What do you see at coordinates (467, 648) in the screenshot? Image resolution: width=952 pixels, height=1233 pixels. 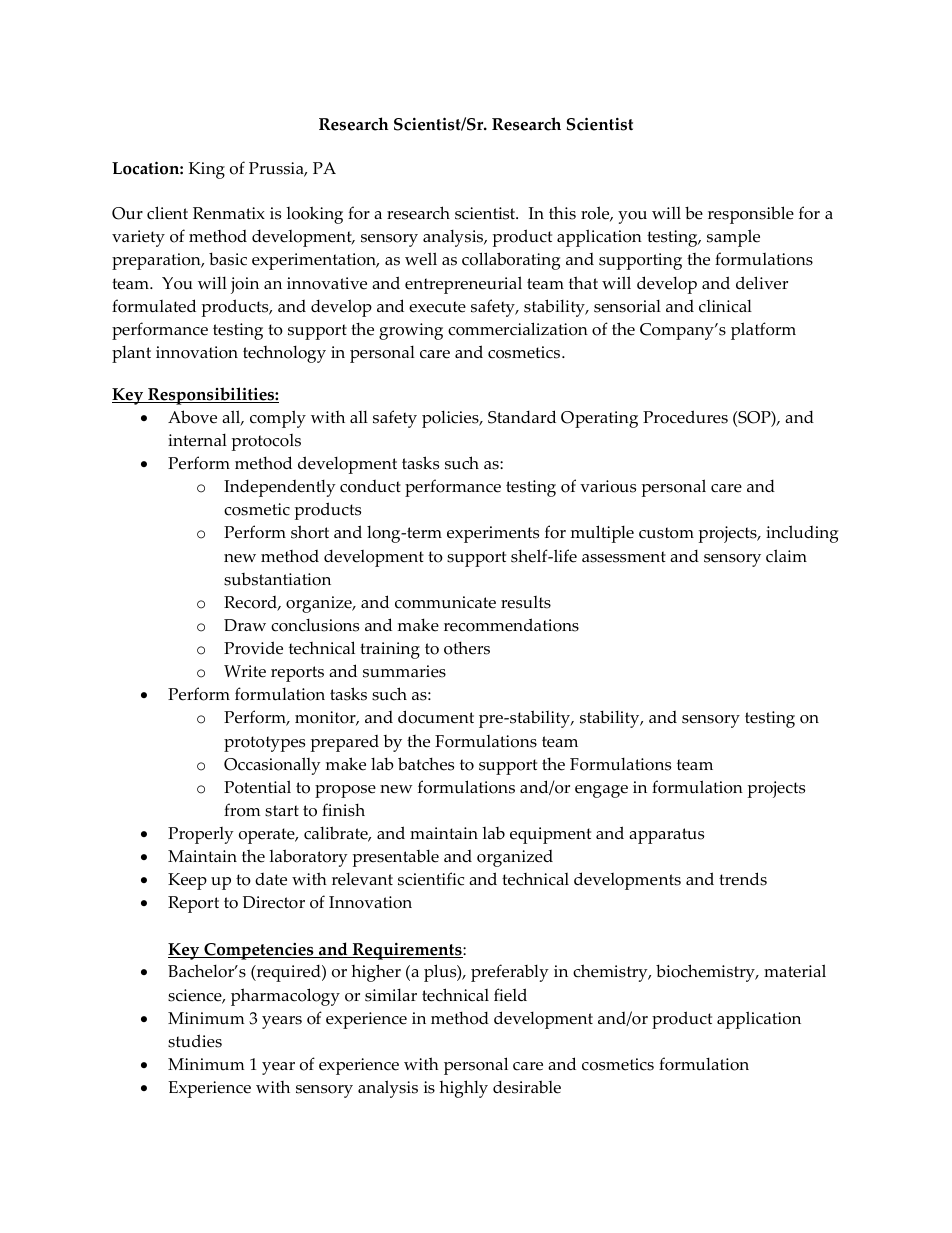 I see `others` at bounding box center [467, 648].
